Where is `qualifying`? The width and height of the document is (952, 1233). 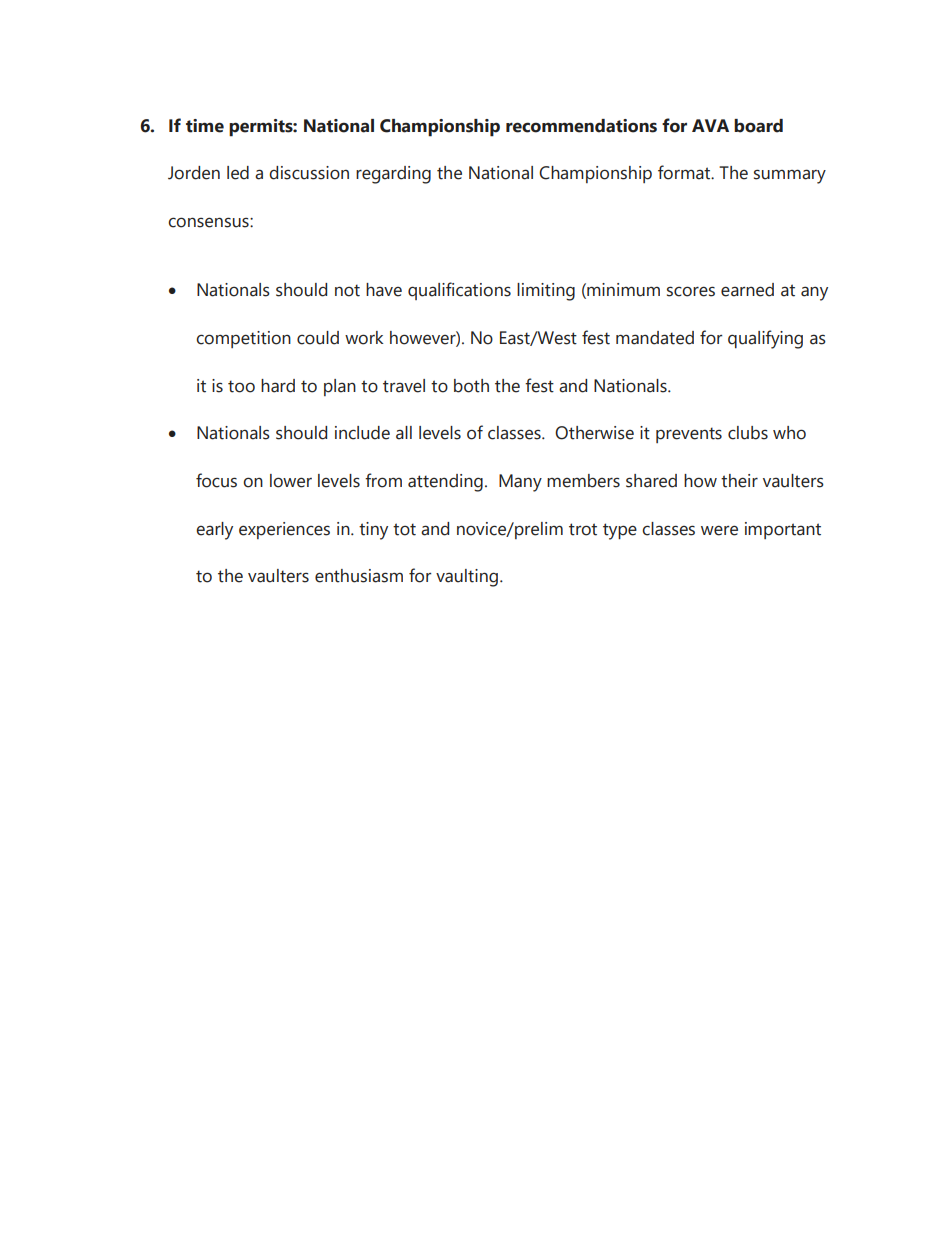 qualifying is located at coordinates (765, 339).
